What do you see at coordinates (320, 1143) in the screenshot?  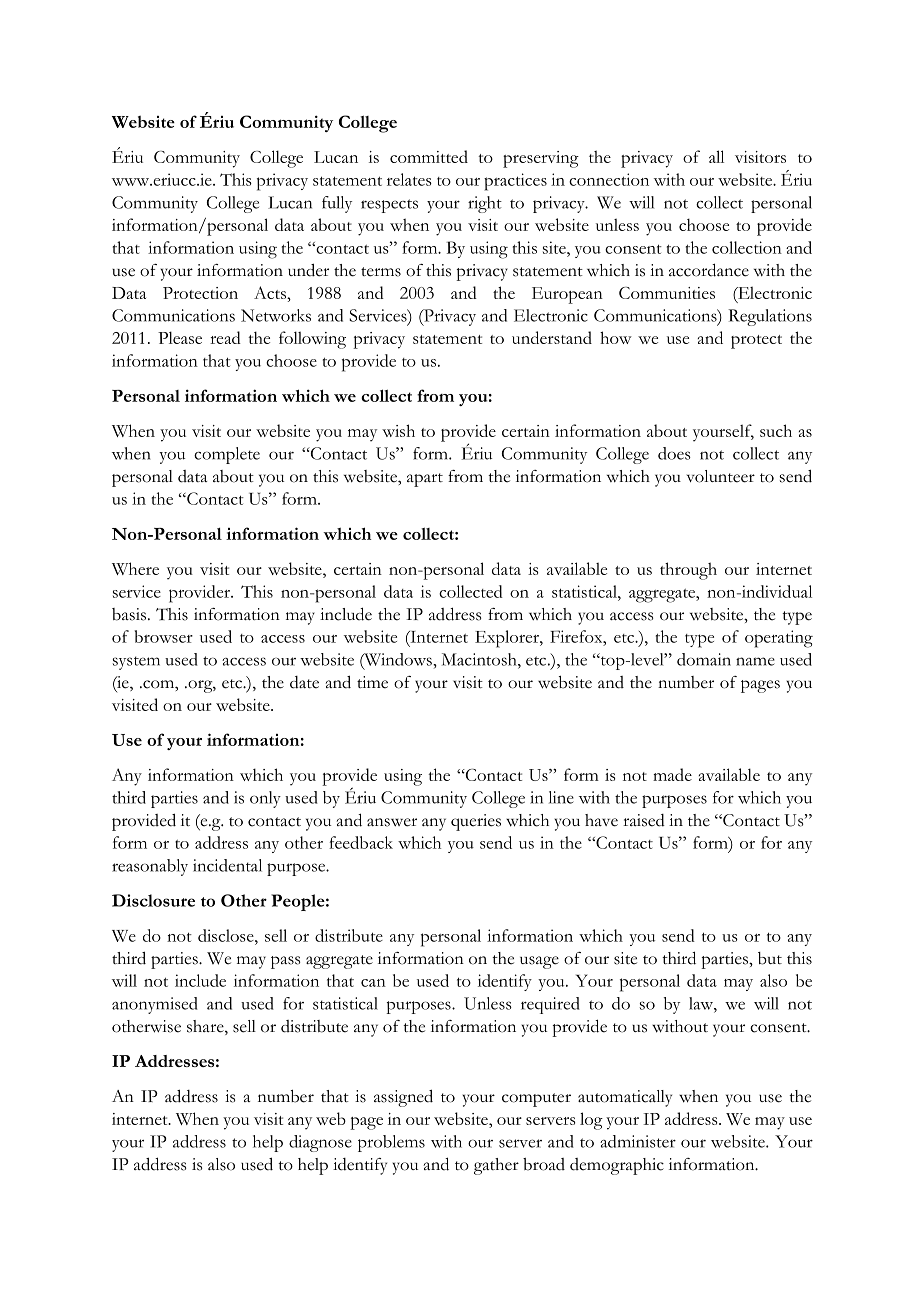 I see `diagnose` at bounding box center [320, 1143].
